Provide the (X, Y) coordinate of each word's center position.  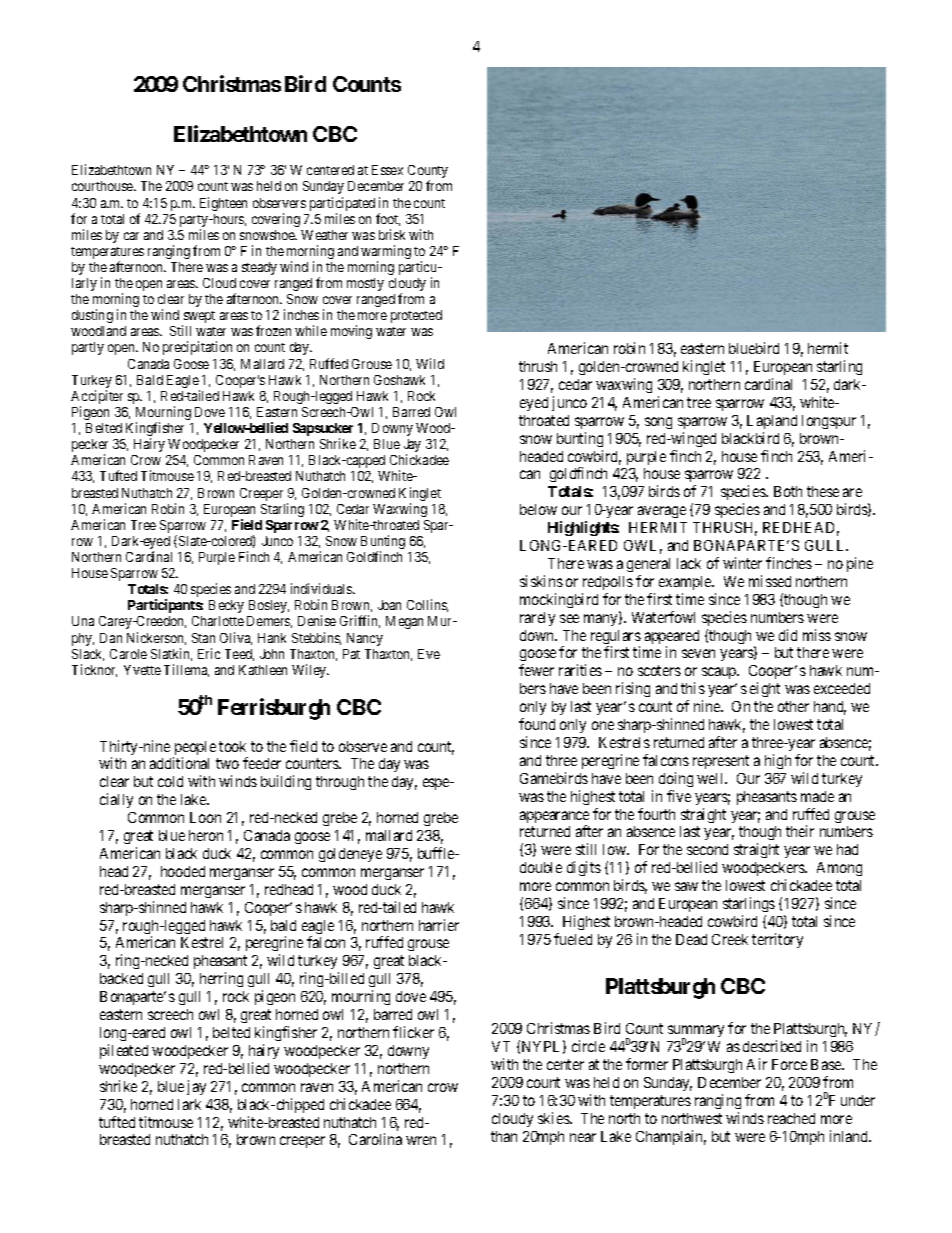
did (788, 635)
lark (189, 1104)
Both (788, 491)
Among (839, 869)
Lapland (772, 422)
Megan (404, 622)
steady (259, 268)
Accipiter (97, 398)
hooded (183, 871)
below (538, 509)
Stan (203, 638)
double (541, 867)
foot (388, 219)
